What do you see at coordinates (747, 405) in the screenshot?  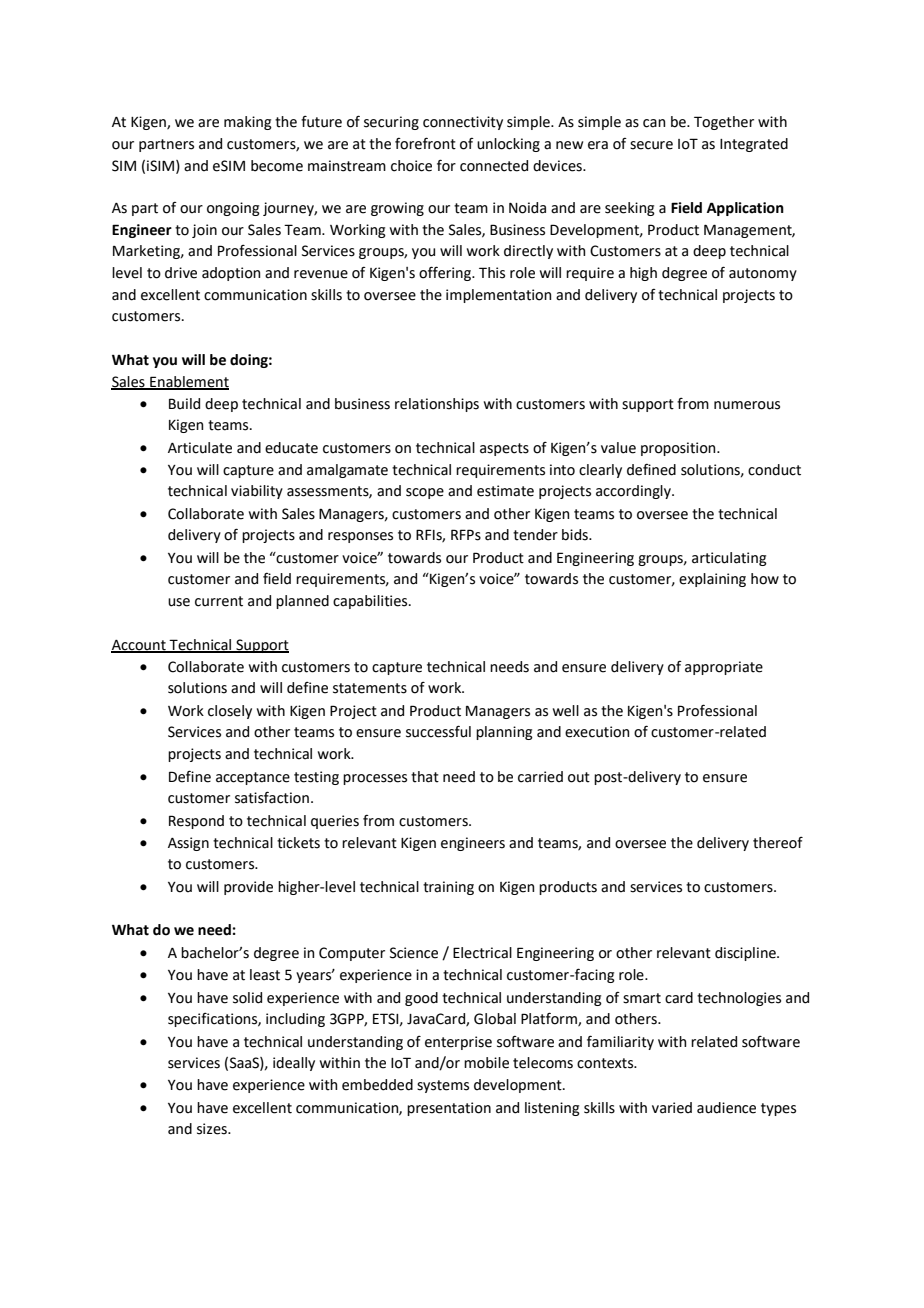 I see `numerous` at bounding box center [747, 405].
